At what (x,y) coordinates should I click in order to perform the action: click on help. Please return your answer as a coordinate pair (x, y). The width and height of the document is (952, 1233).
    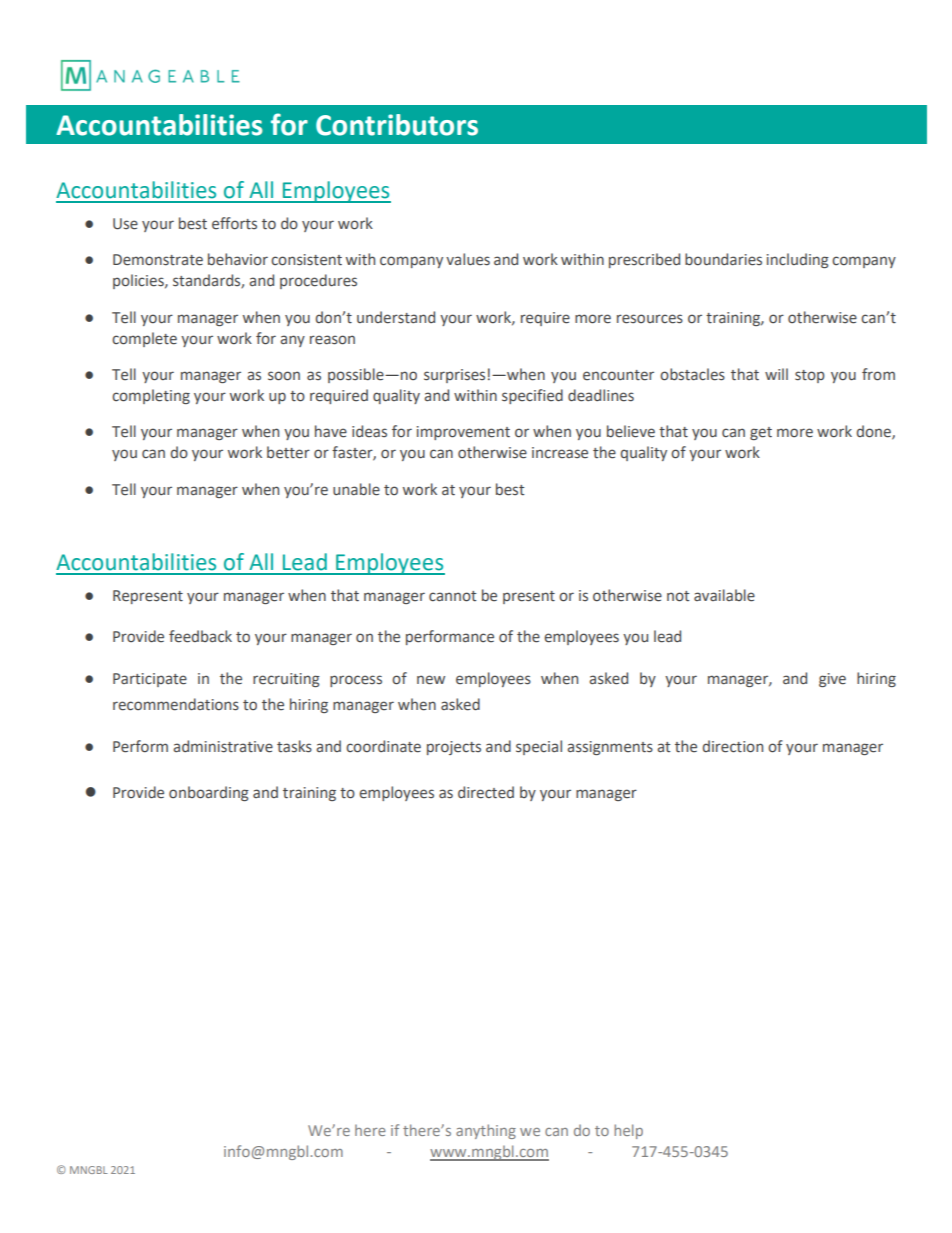
    Looking at the image, I should click on (628, 1131).
